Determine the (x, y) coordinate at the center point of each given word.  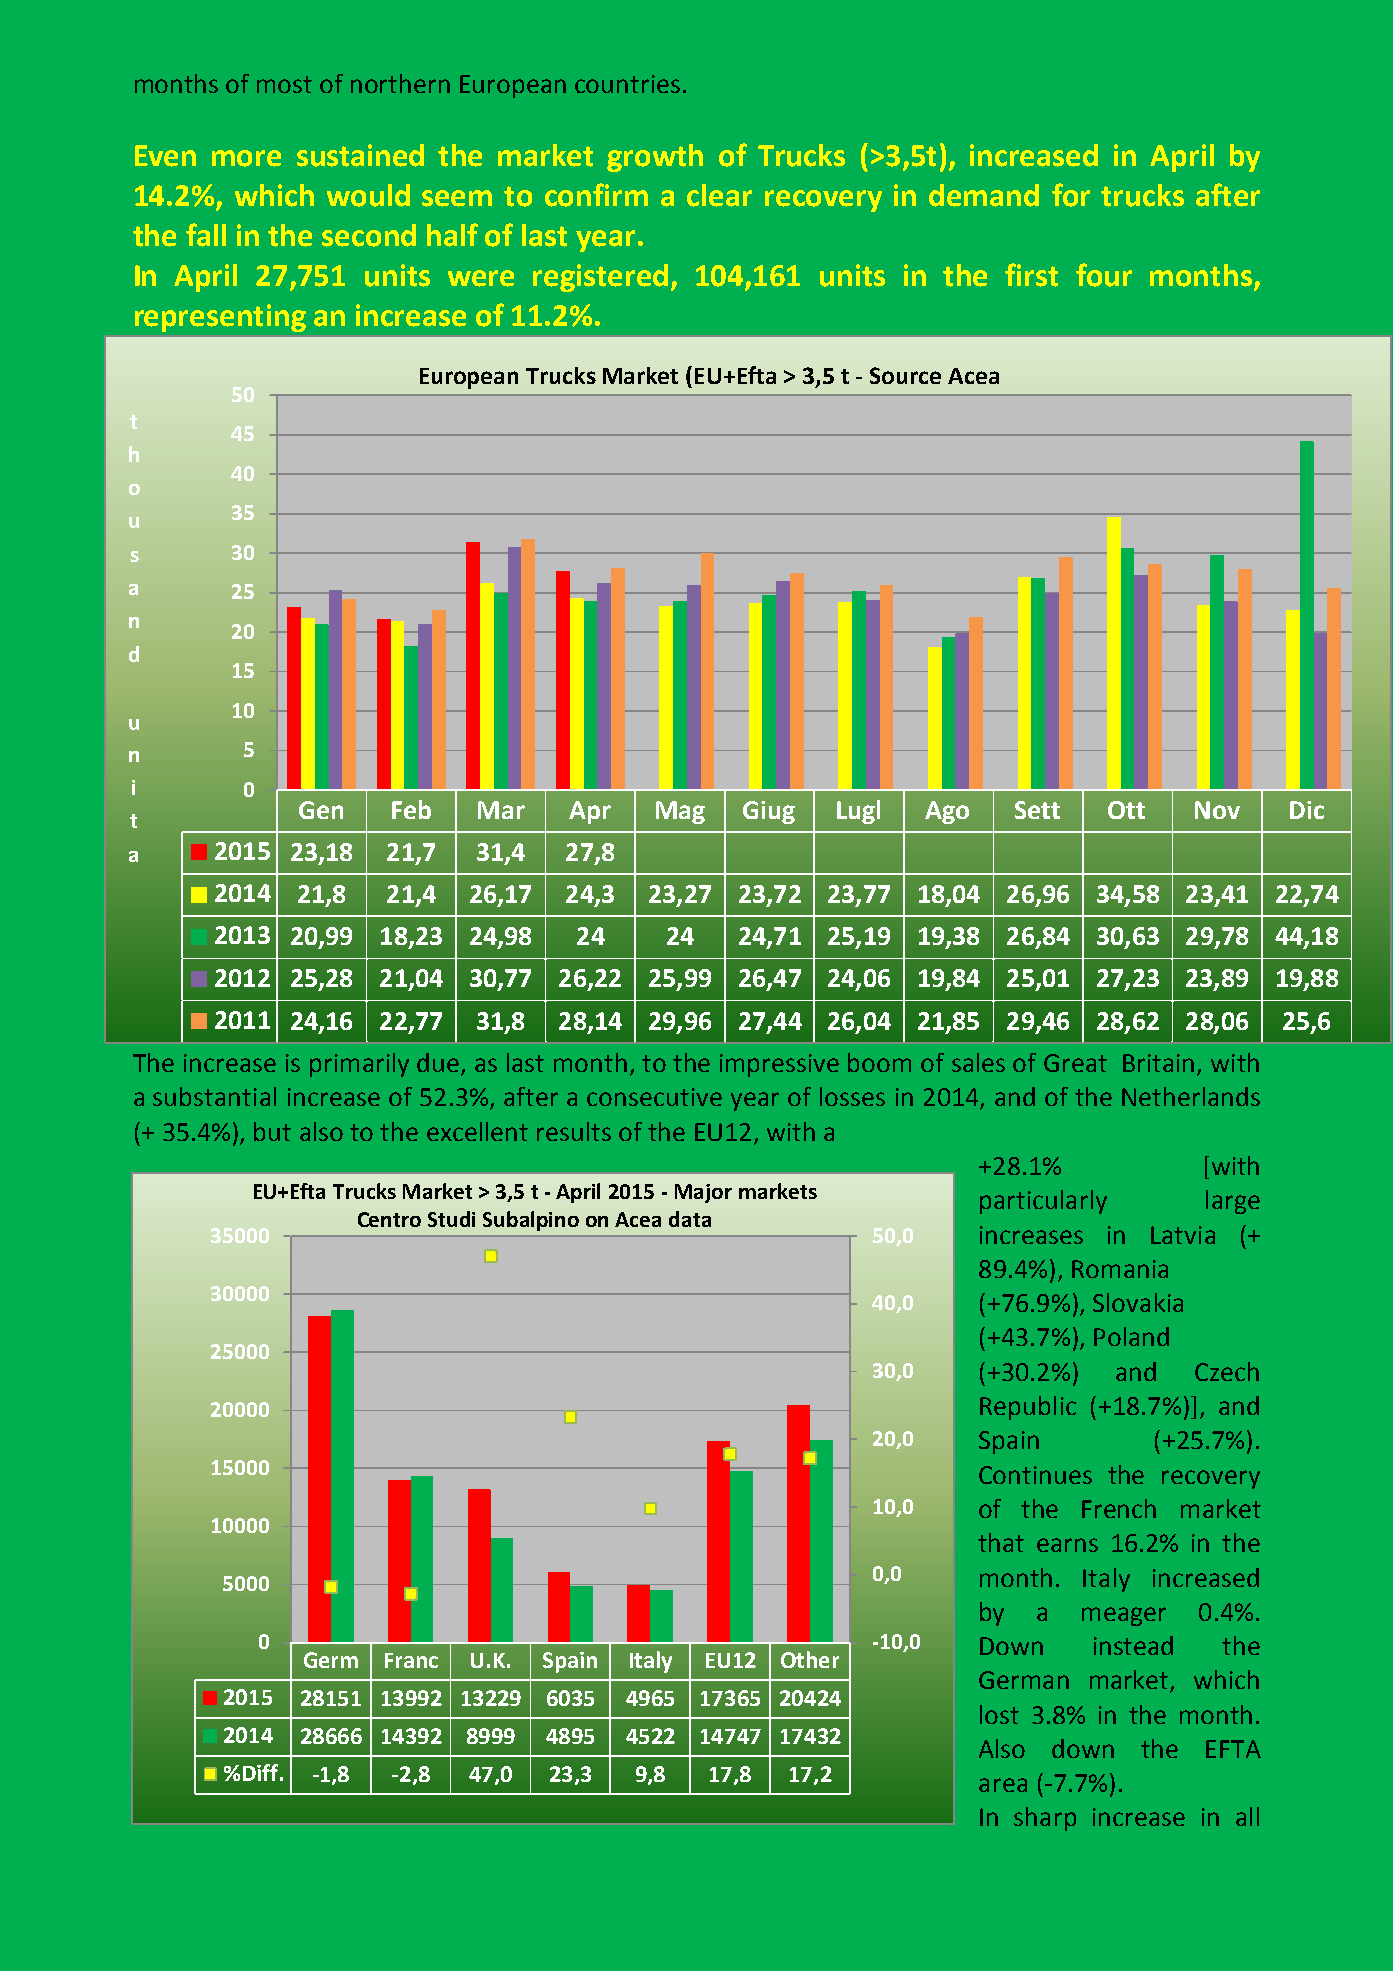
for (1071, 195)
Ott (1126, 810)
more (246, 158)
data (690, 1219)
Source (905, 375)
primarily (359, 1065)
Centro (389, 1219)
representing (220, 318)
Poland (1131, 1336)
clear (719, 195)
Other (810, 1659)
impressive (779, 1065)
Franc (411, 1660)
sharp (1045, 1819)
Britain (1158, 1063)
